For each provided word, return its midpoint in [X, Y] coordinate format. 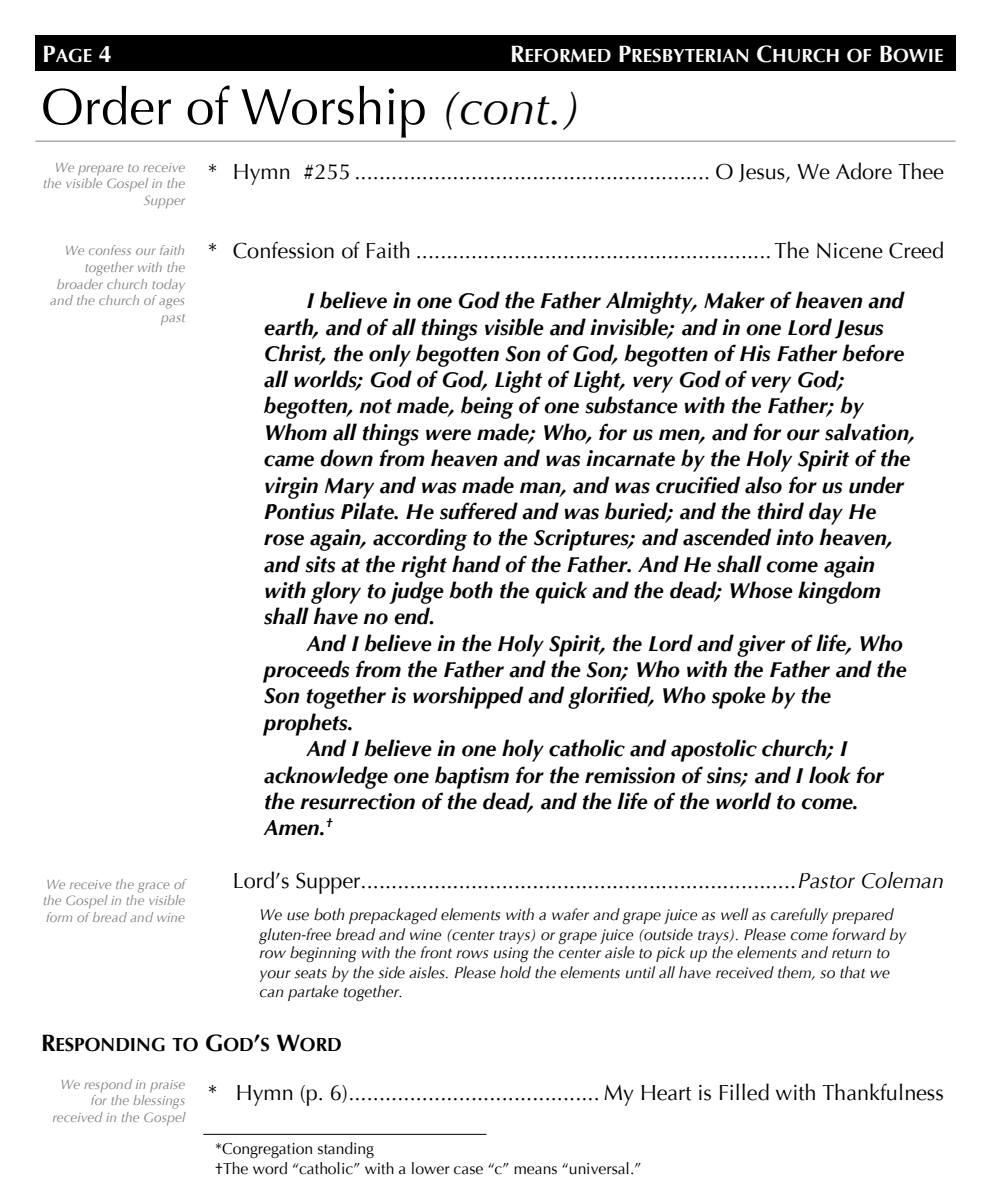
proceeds [306, 671]
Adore [864, 171]
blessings [159, 1100]
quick [561, 592]
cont [506, 110]
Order [107, 105]
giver [761, 646]
